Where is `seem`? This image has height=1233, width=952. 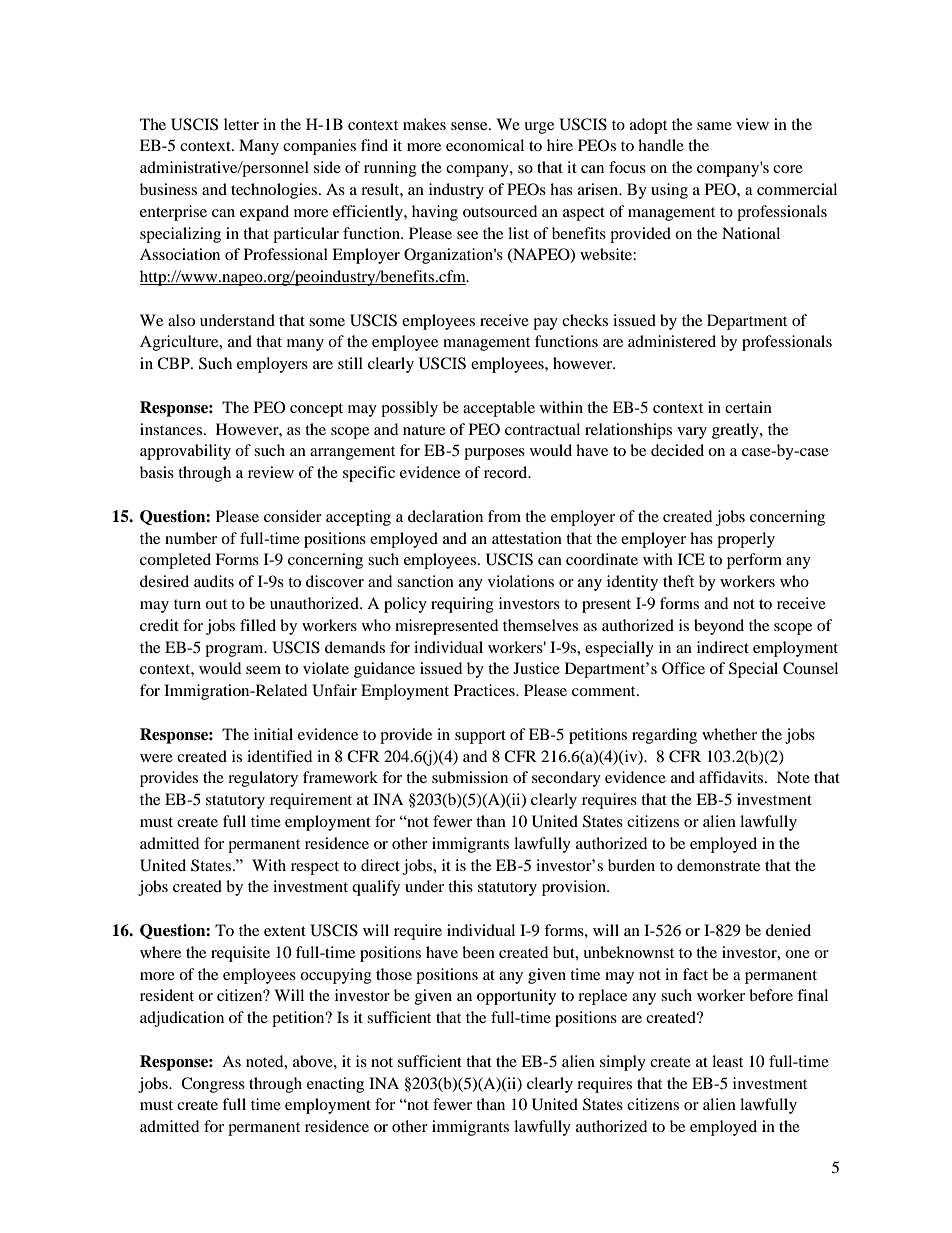 seem is located at coordinates (263, 670).
